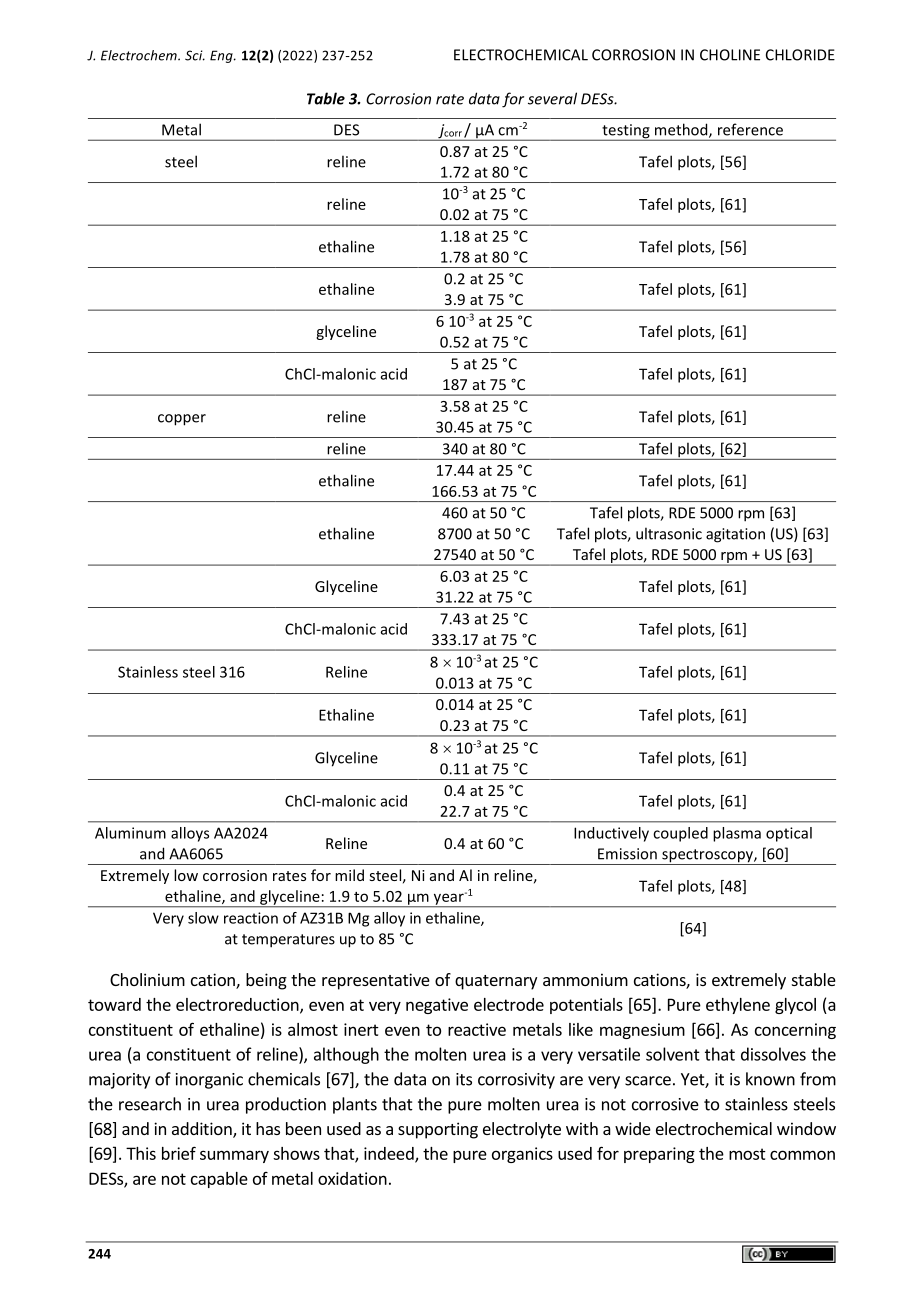  I want to click on Sci, so click(195, 55).
